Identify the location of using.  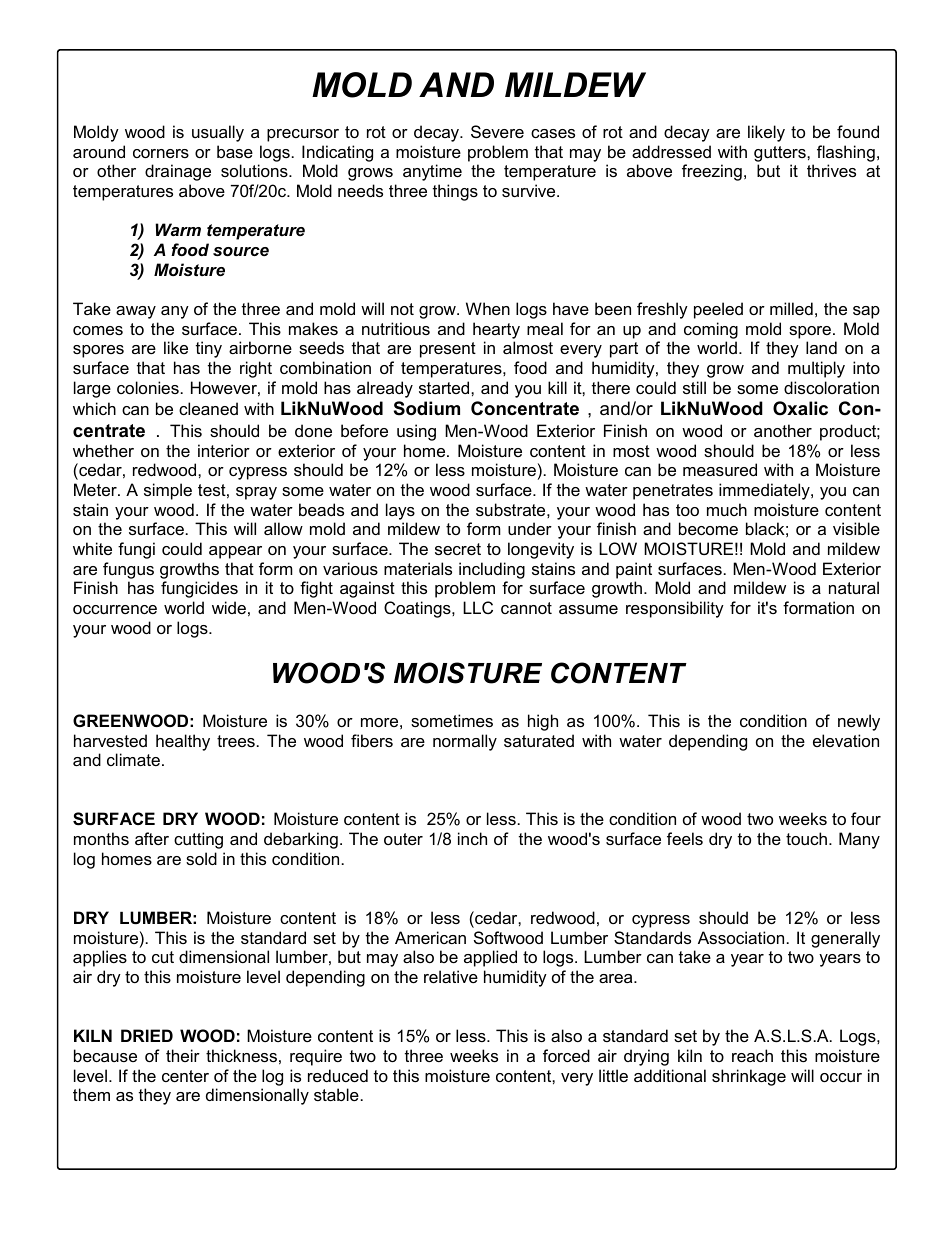
(416, 432).
